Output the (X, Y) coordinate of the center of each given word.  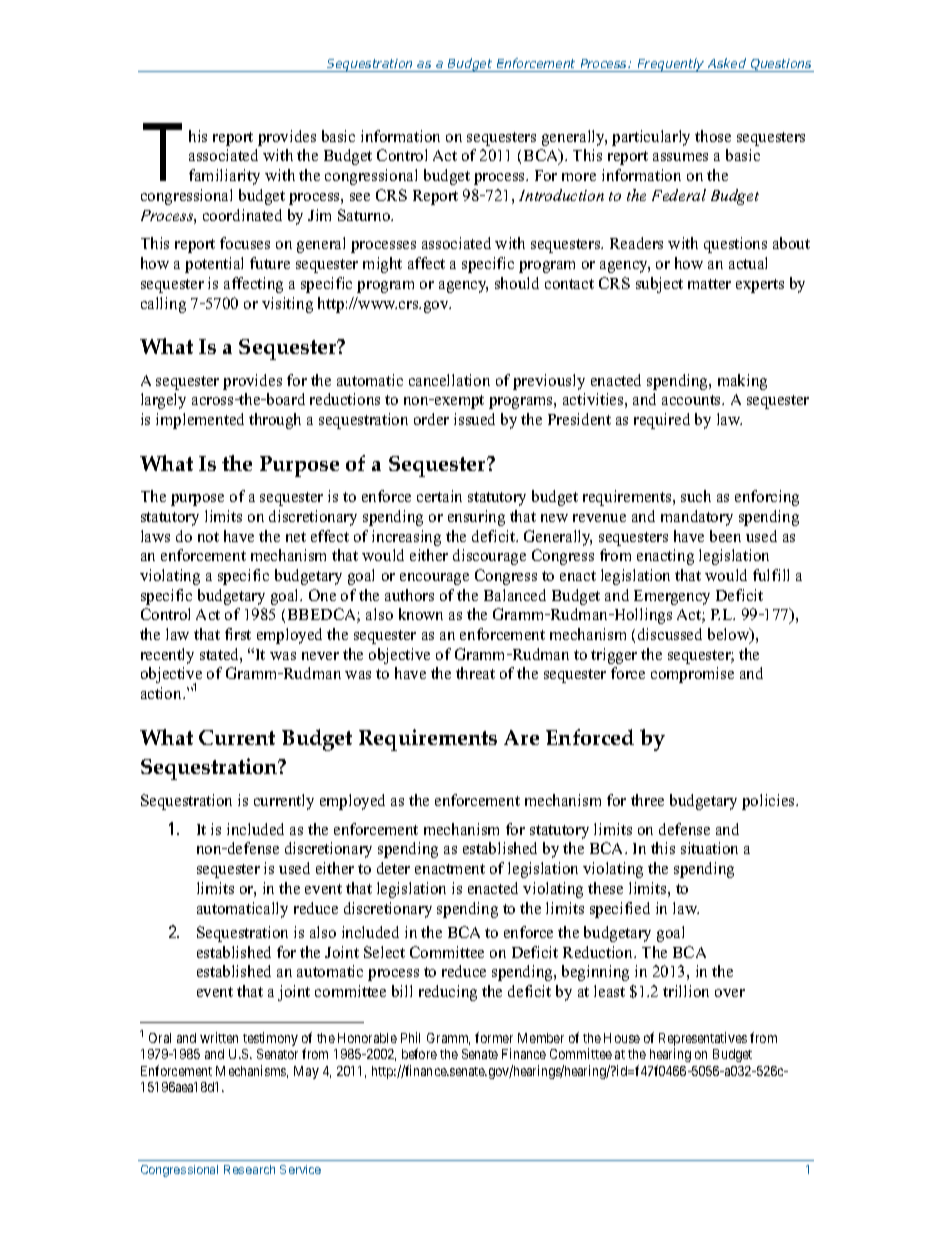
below (730, 635)
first (238, 634)
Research (249, 1169)
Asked (727, 63)
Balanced (515, 595)
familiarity (224, 177)
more (579, 177)
